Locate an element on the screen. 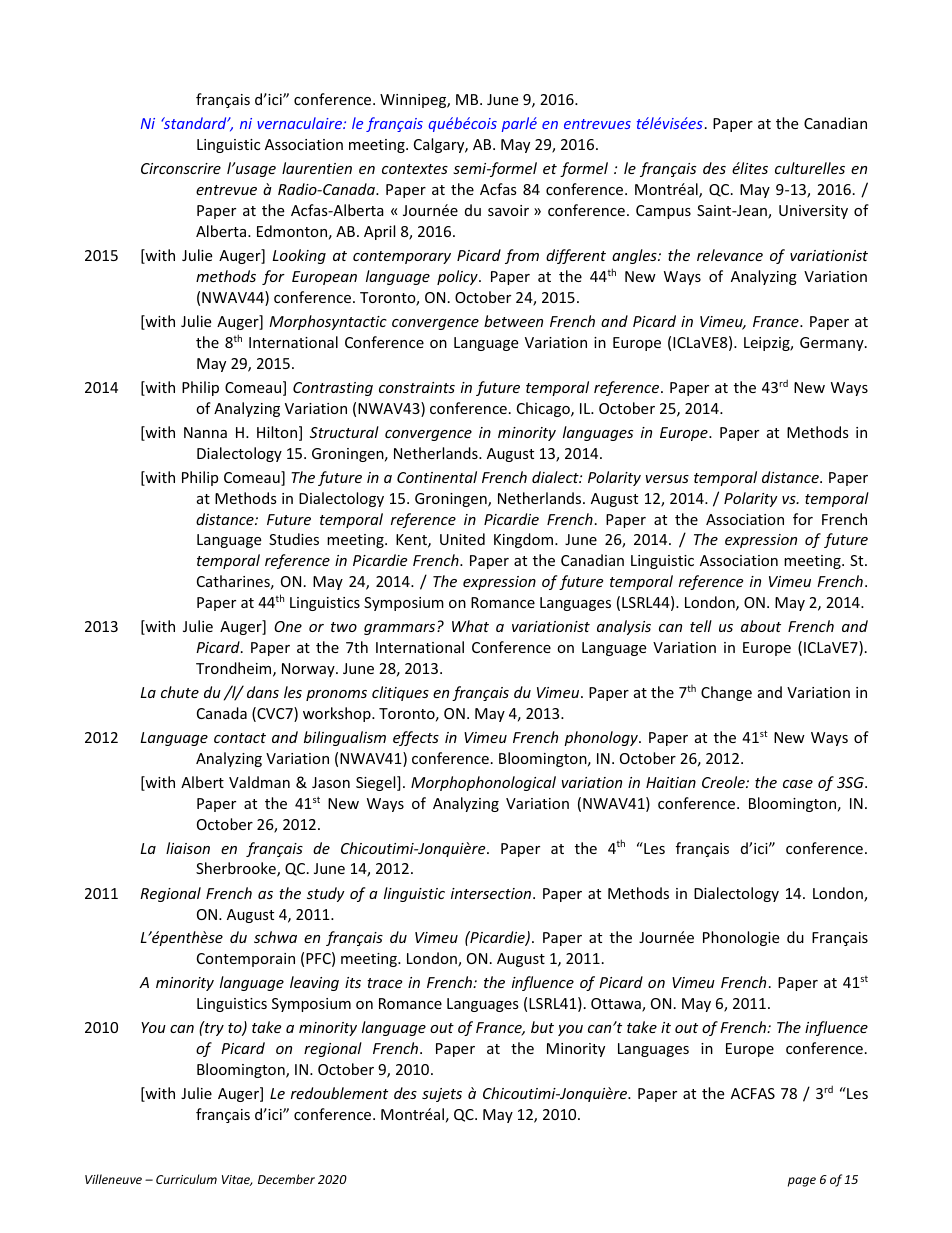 The height and width of the screenshot is (1233, 952). versus is located at coordinates (667, 479).
